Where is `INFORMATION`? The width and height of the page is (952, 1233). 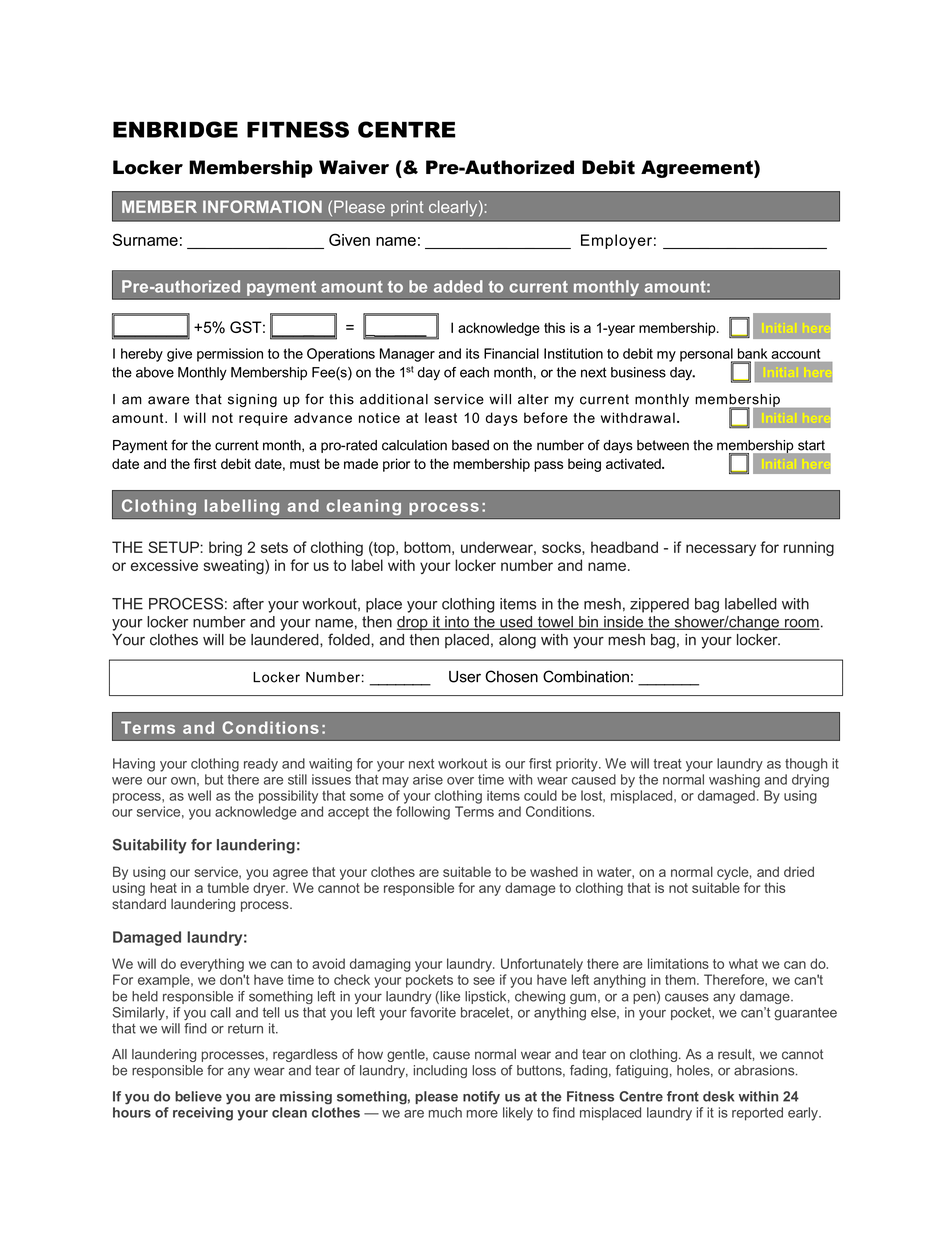 INFORMATION is located at coordinates (262, 206).
